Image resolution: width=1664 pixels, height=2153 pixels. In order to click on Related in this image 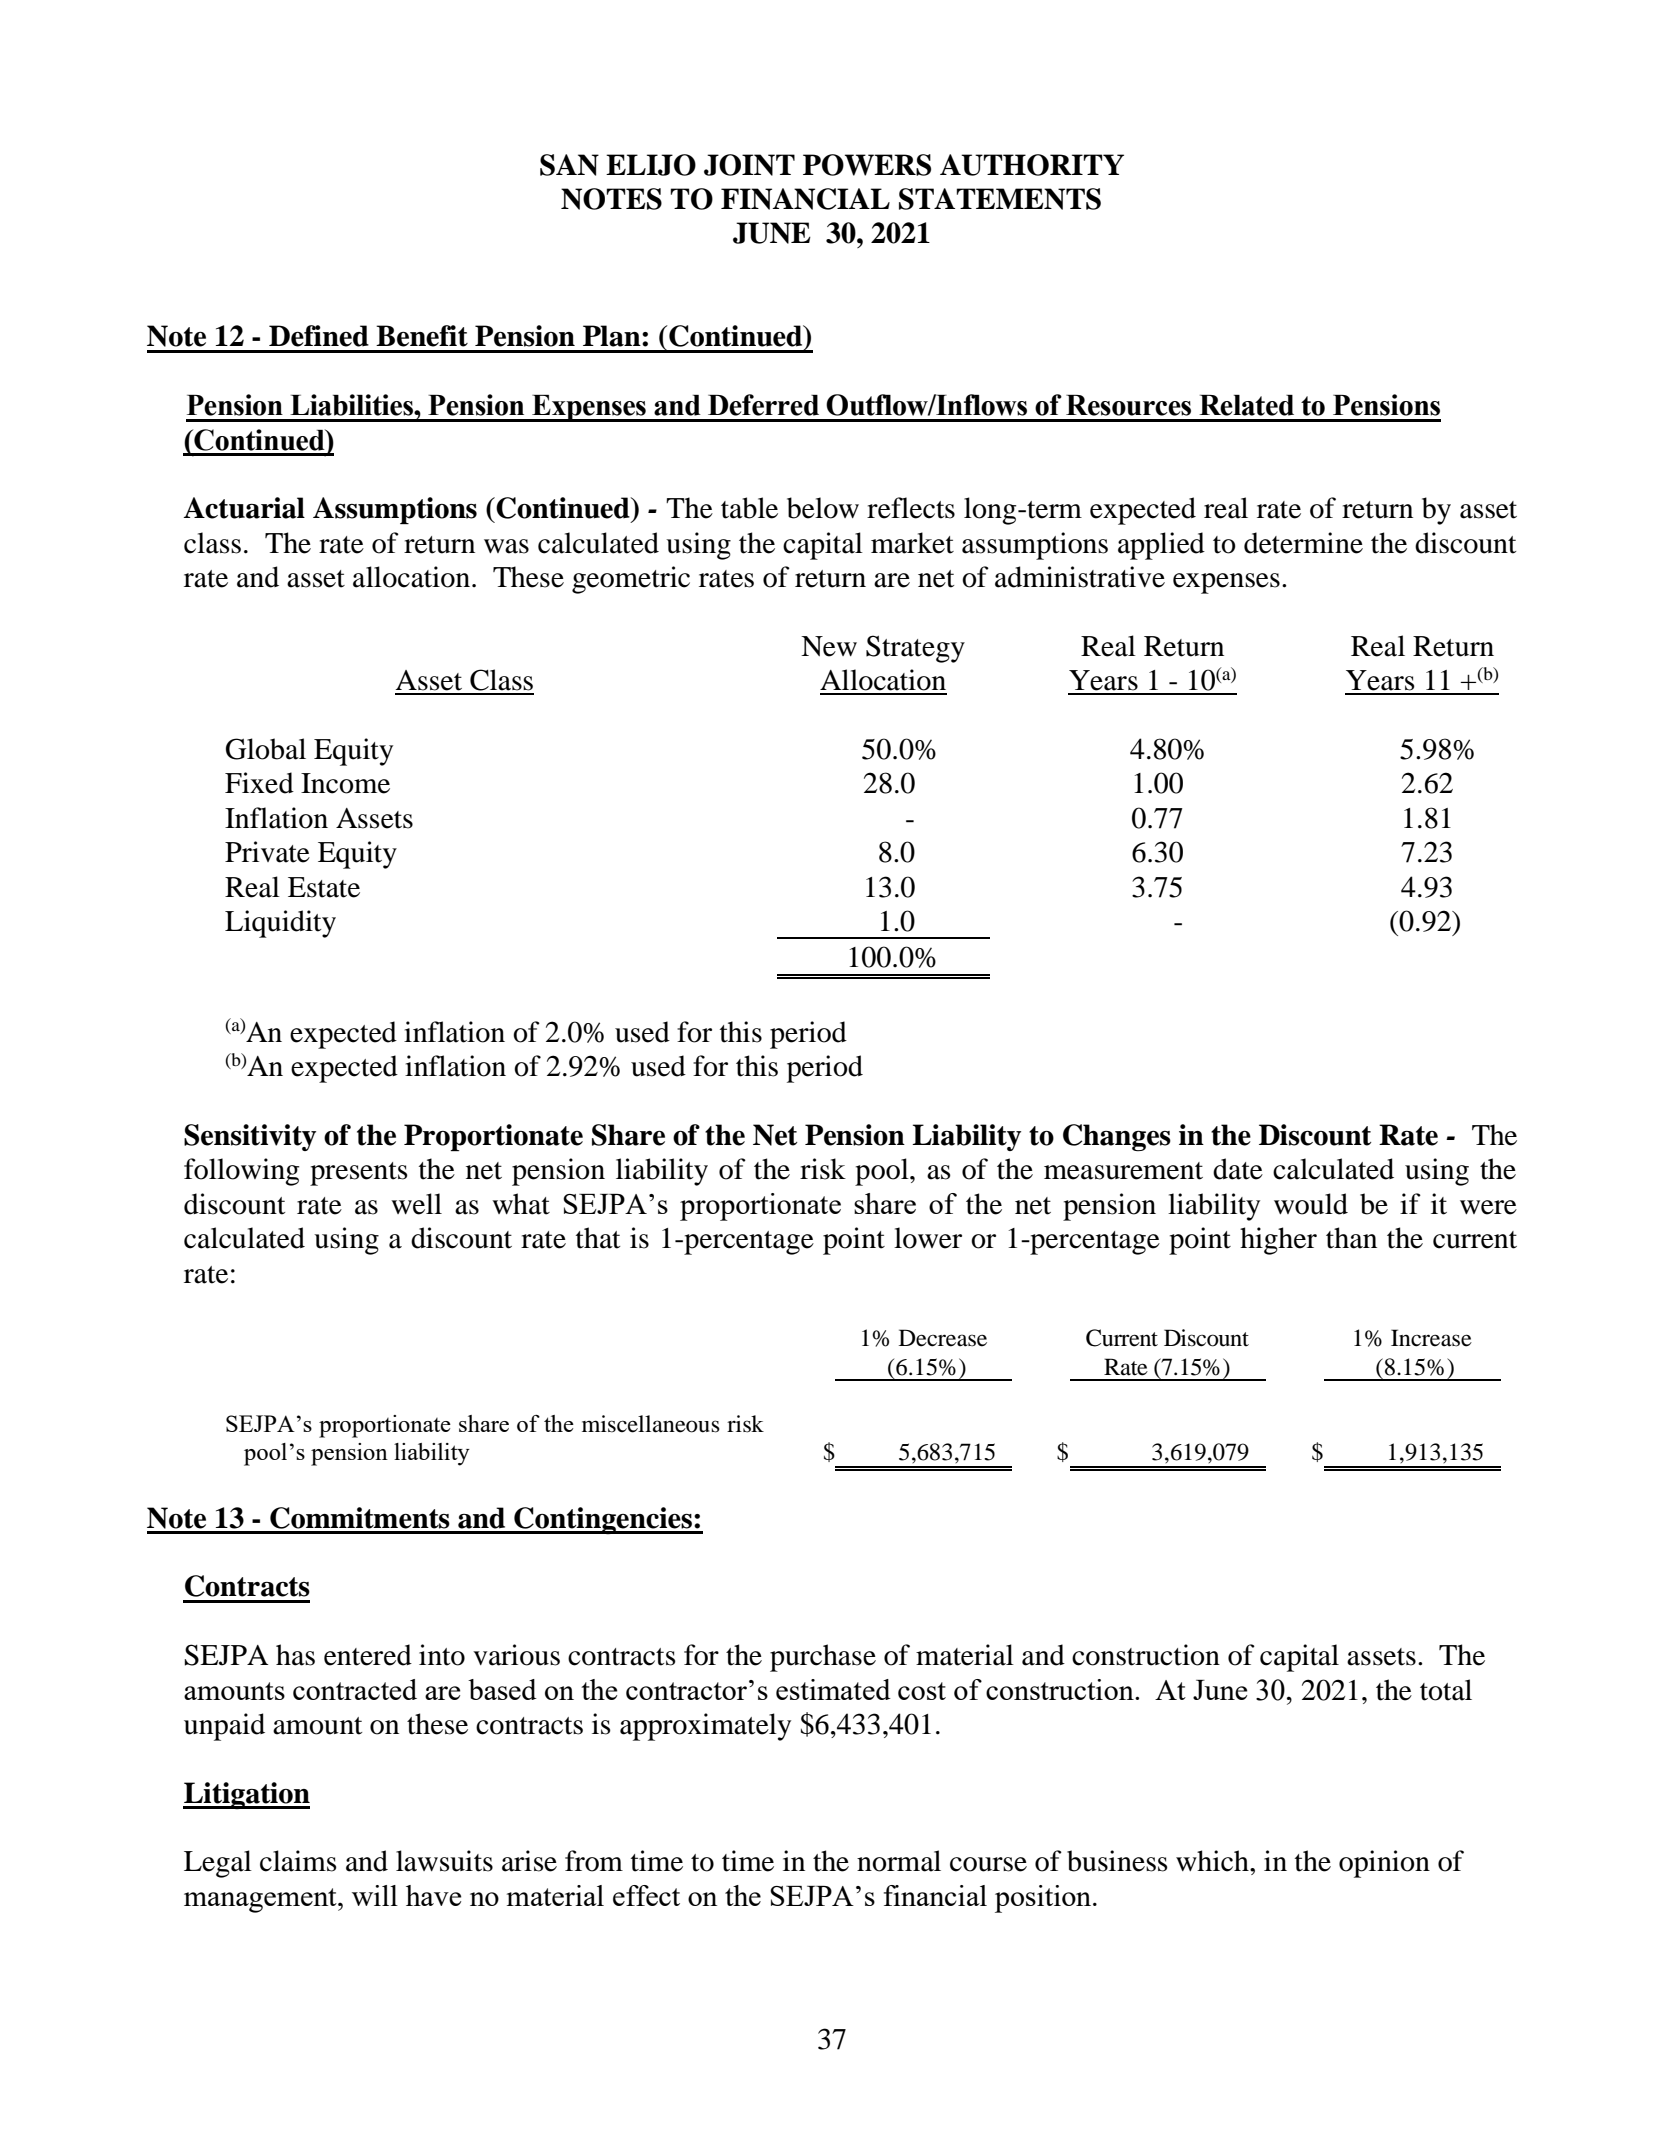, I will do `click(1246, 405)`.
